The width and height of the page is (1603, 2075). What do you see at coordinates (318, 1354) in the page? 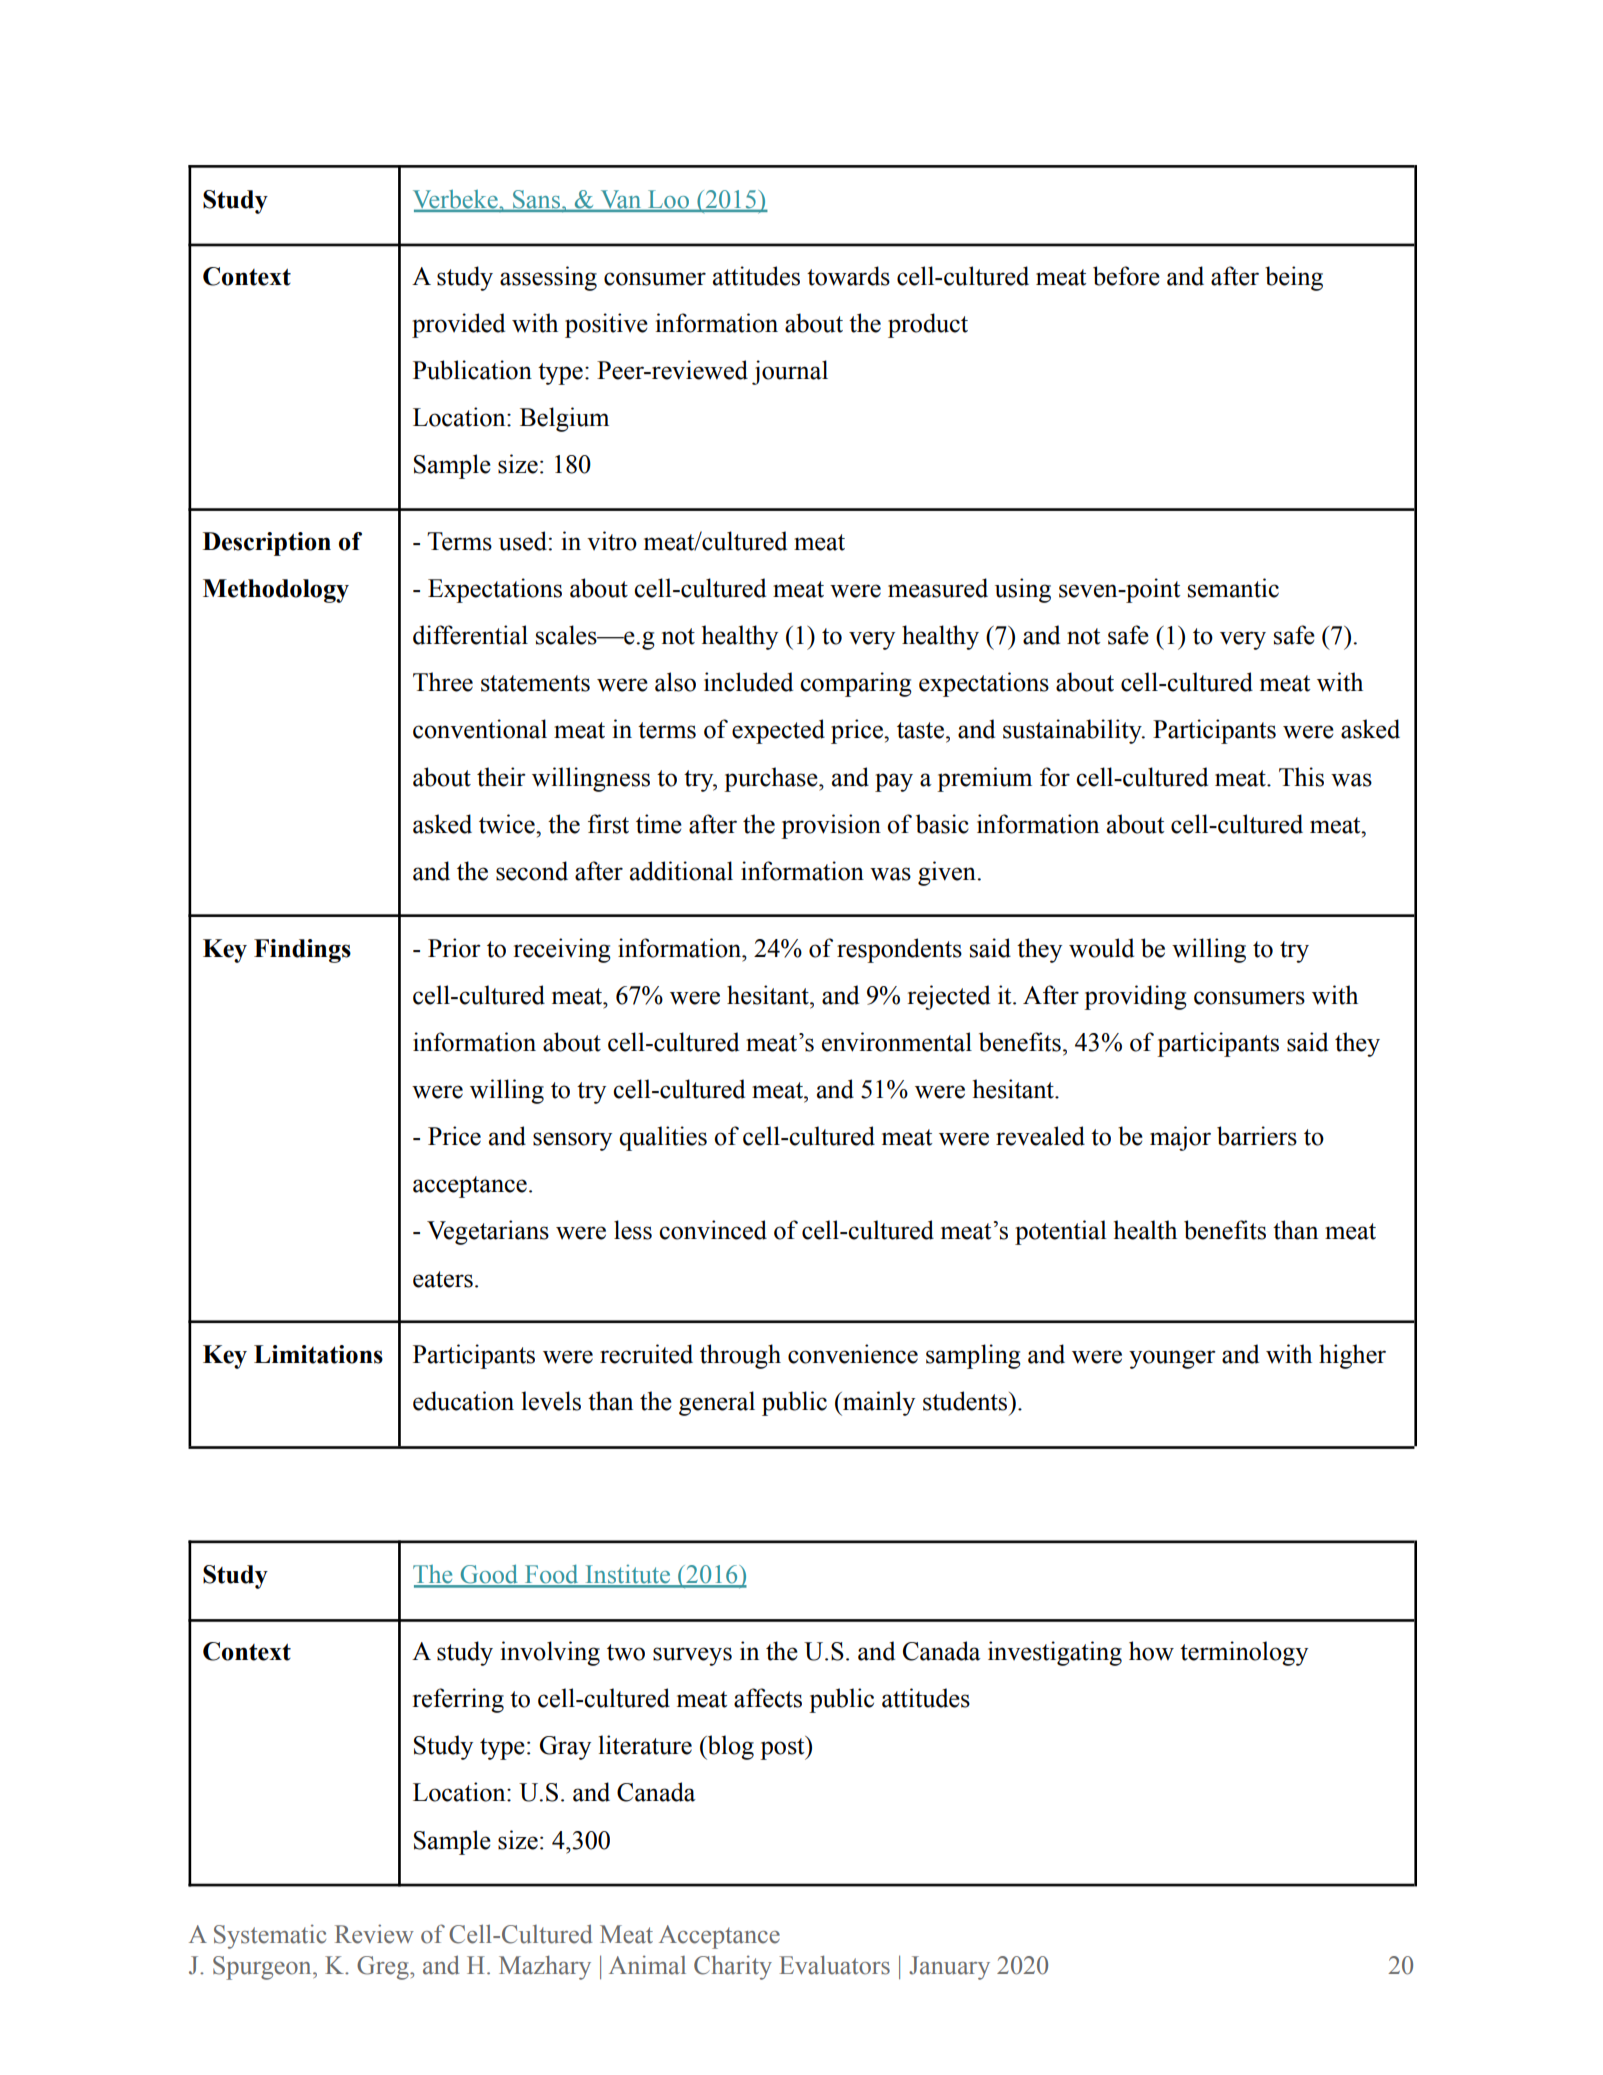
I see `Limitations` at bounding box center [318, 1354].
